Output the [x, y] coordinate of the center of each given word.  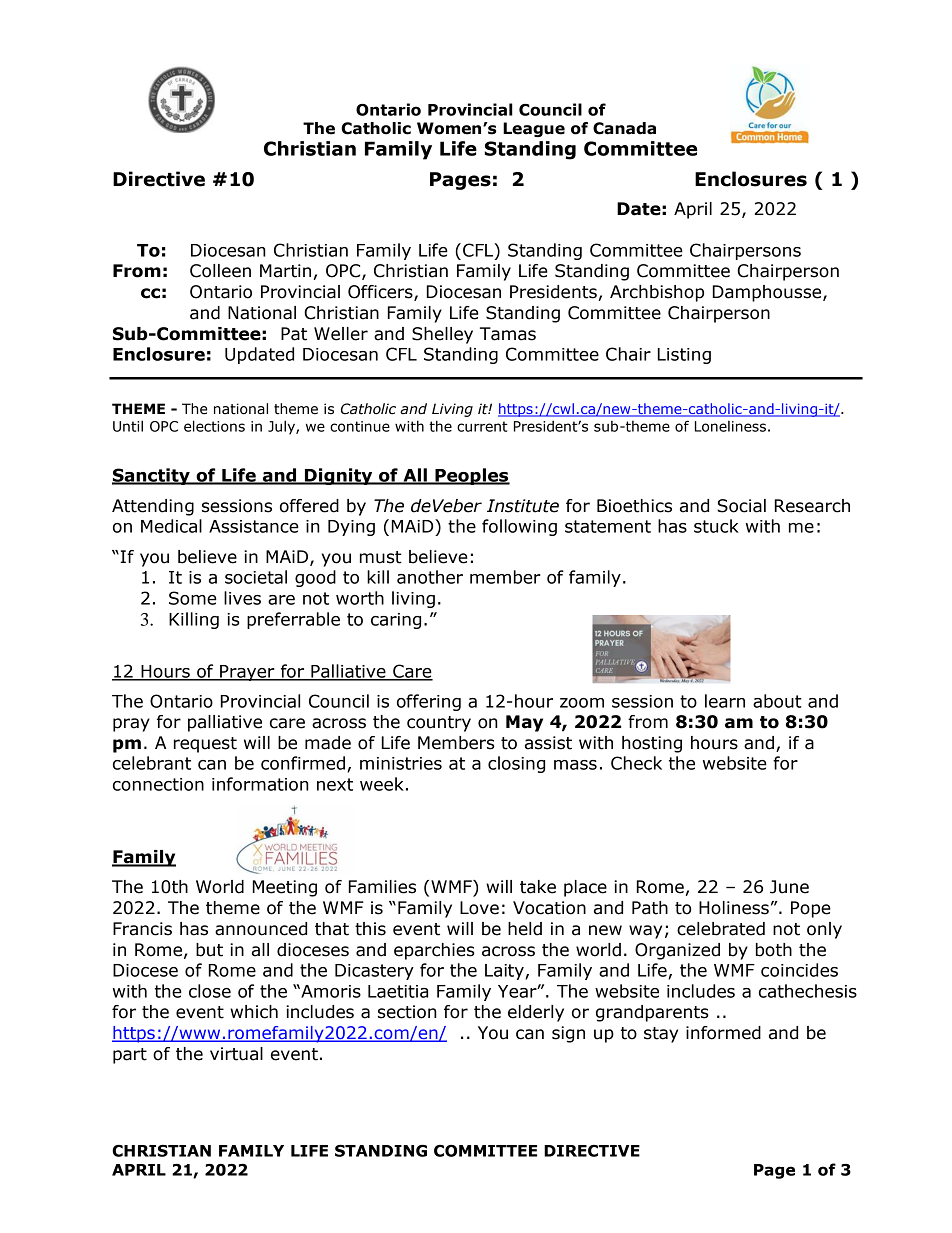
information [260, 784]
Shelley [442, 335]
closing [516, 764]
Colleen [220, 271]
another [430, 577]
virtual [236, 1054]
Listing [684, 356]
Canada [624, 128]
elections [214, 426]
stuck [716, 526]
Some [193, 598]
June [789, 887]
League [534, 129]
